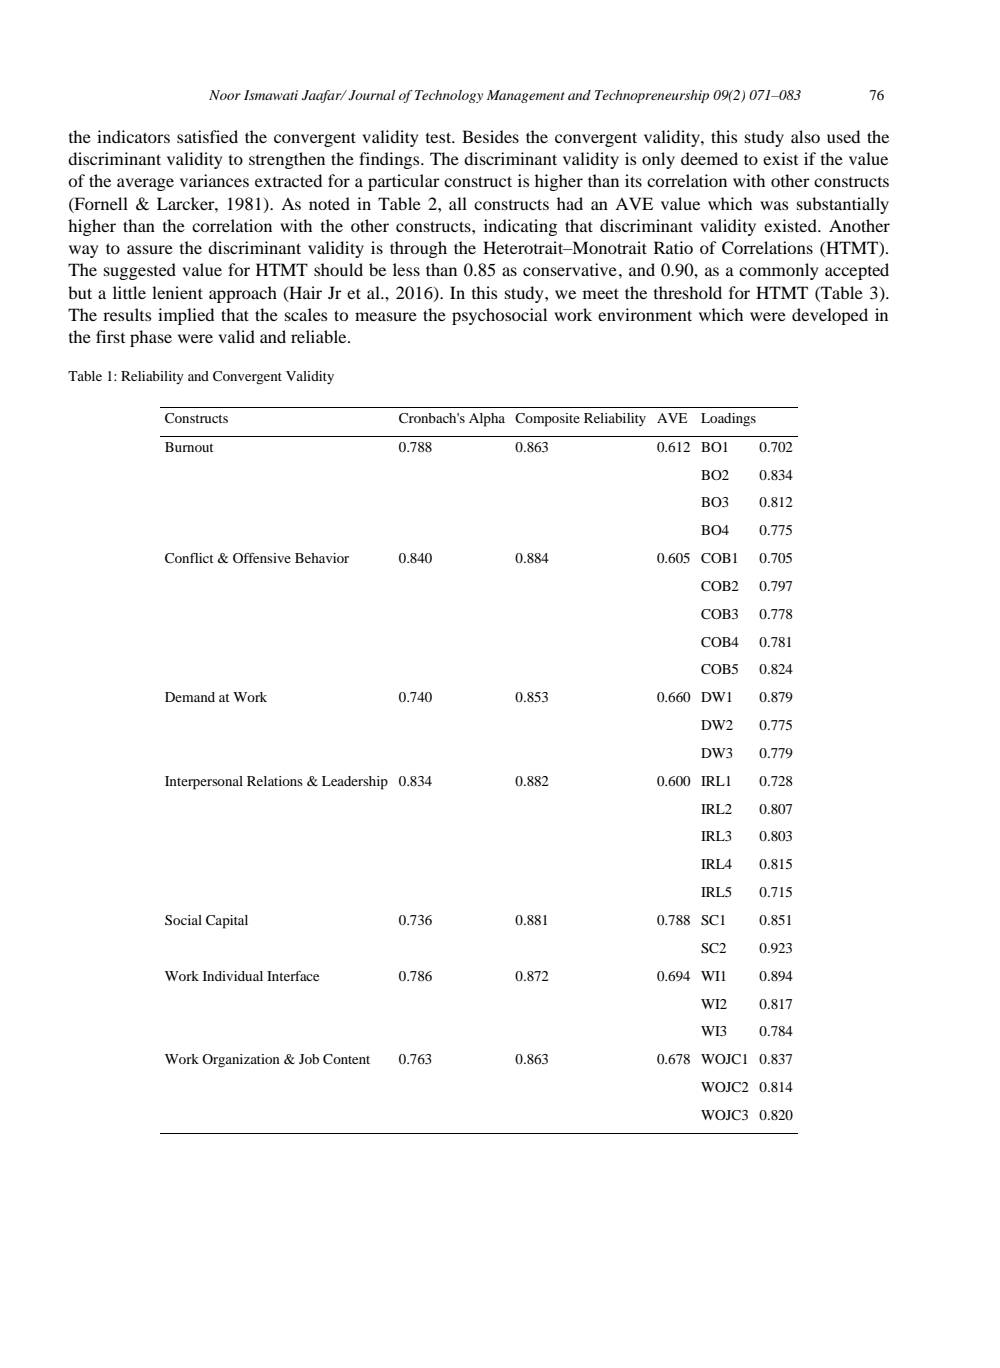 This screenshot has width=1000, height=1368. Describe the element at coordinates (490, 136) in the screenshot. I see `Besides` at that location.
